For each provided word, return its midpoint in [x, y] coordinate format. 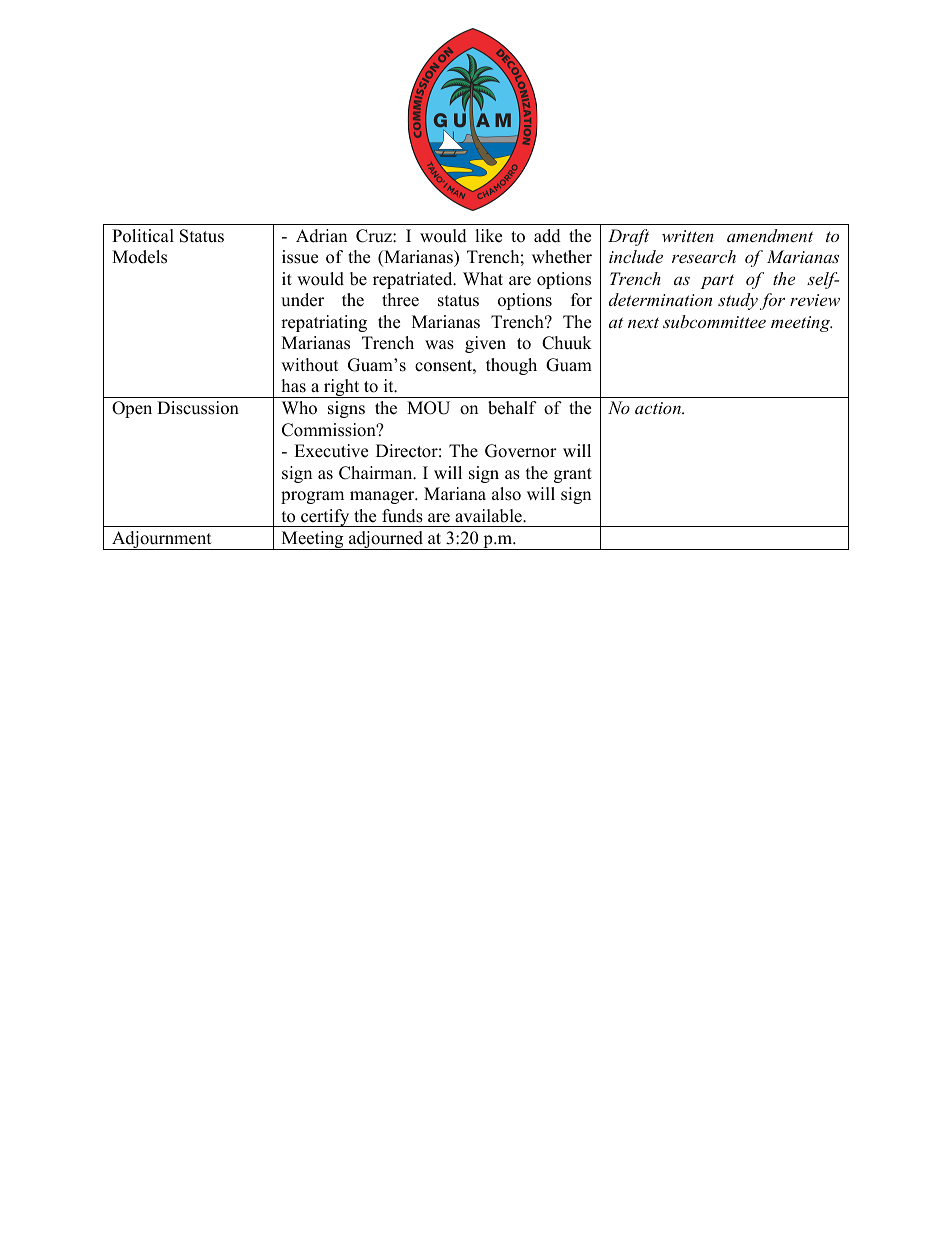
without [310, 365]
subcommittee [714, 321]
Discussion [198, 408]
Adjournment [162, 540]
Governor [521, 451]
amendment [770, 235]
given [485, 344]
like [488, 236]
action [659, 408]
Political [143, 236]
